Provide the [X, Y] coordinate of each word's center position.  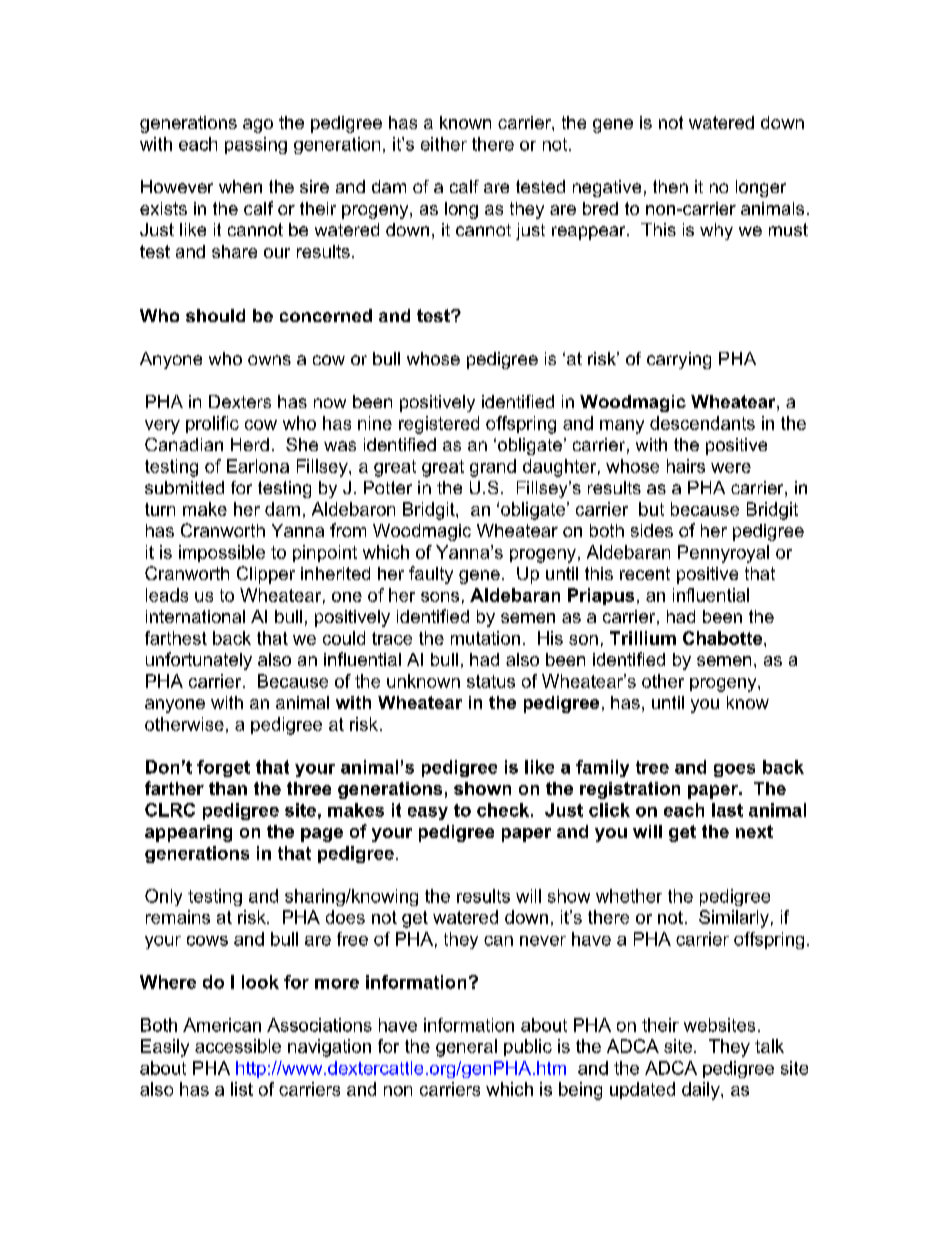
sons [440, 597]
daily [702, 1091]
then [670, 186]
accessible [238, 1046]
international [195, 616]
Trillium [643, 638]
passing [256, 145]
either [444, 144]
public [528, 1047]
